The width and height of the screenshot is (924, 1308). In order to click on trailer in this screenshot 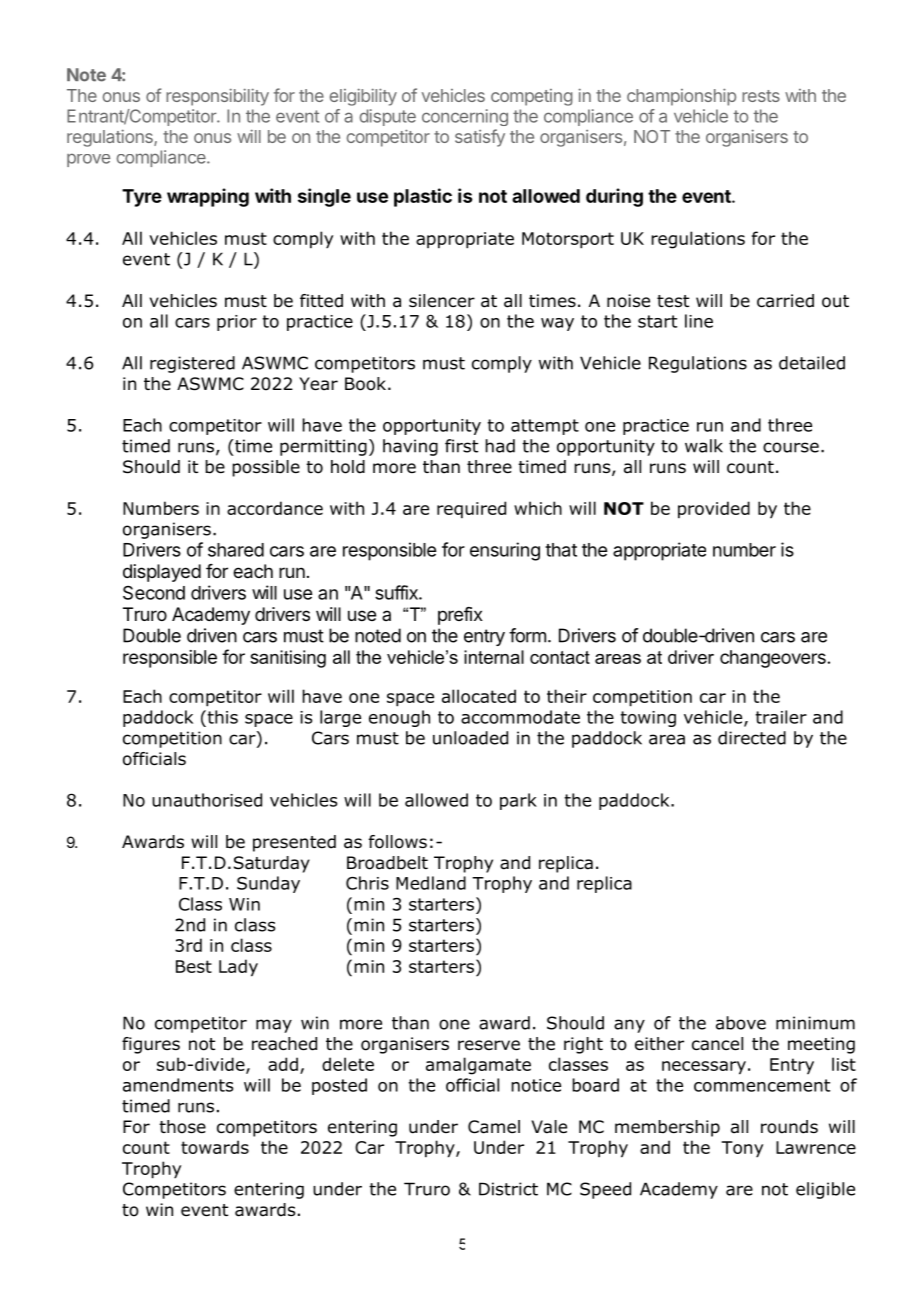, I will do `click(781, 717)`.
